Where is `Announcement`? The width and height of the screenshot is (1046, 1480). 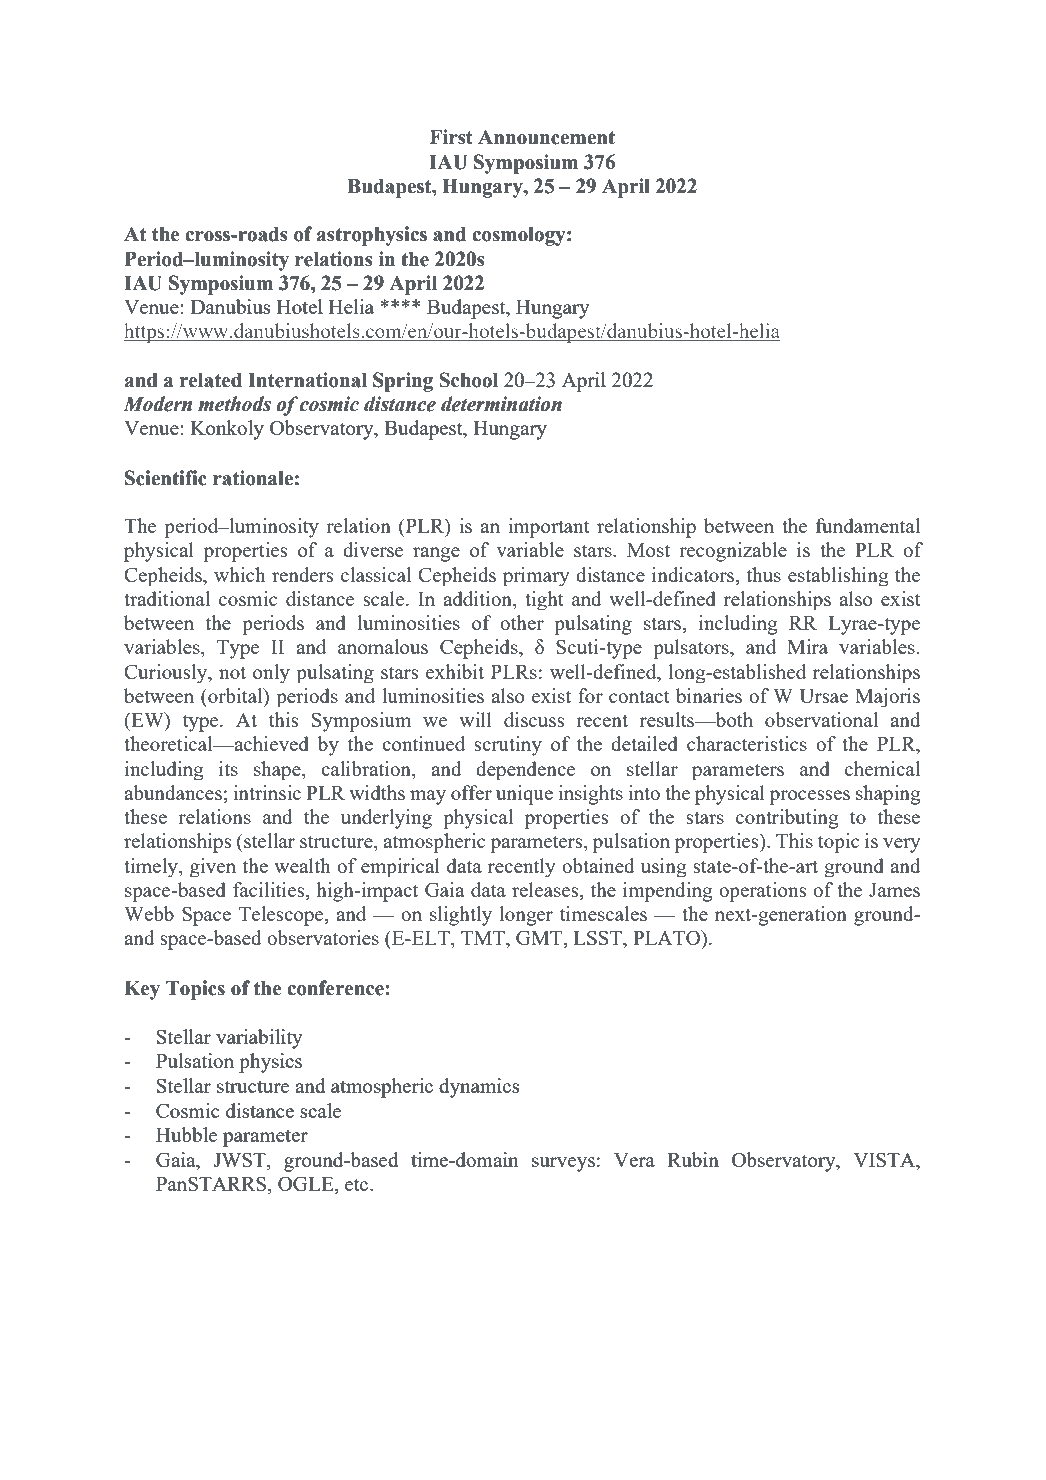
Announcement is located at coordinates (546, 137).
